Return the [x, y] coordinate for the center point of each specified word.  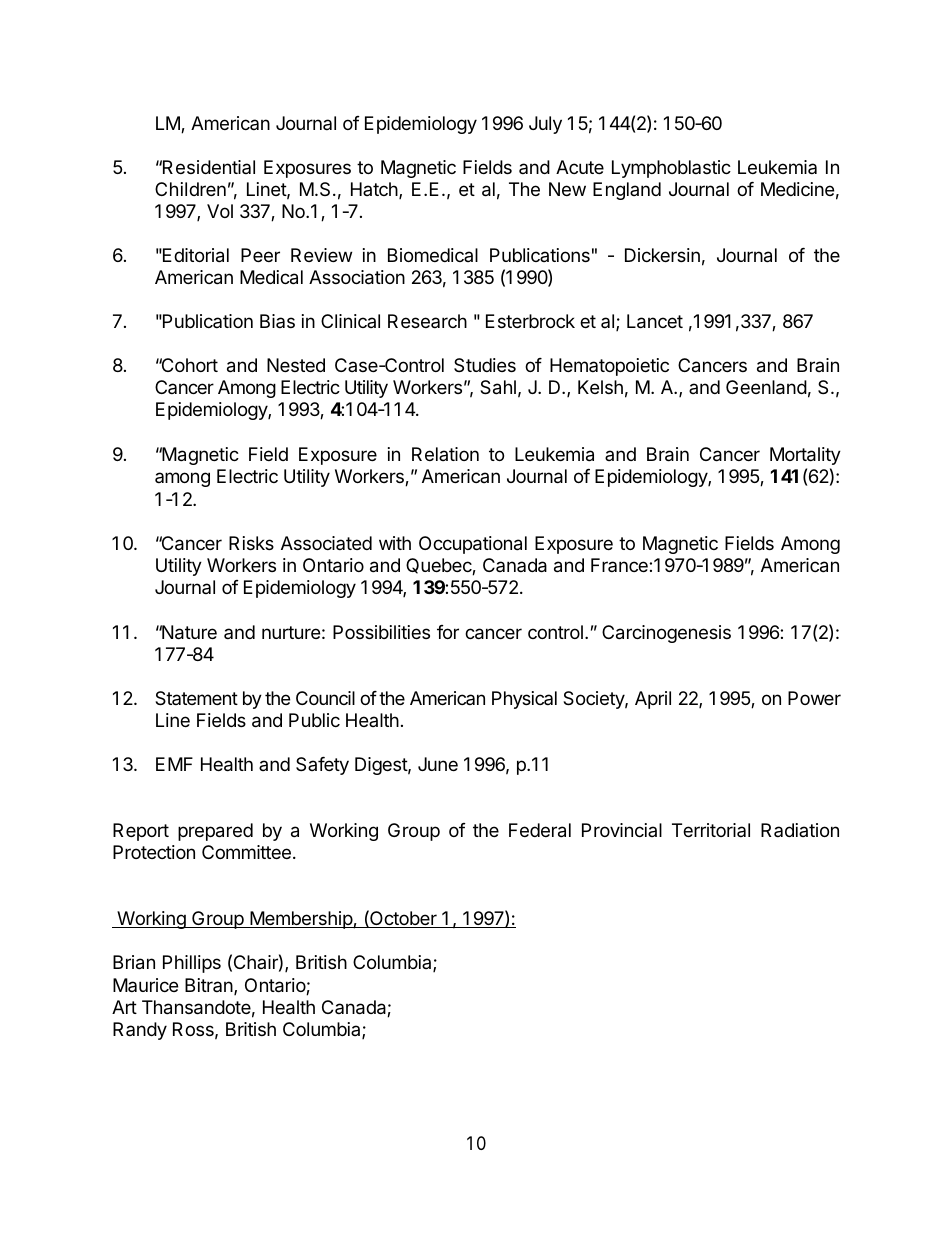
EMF [174, 764]
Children [190, 189]
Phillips [192, 964]
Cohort [188, 365]
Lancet [655, 321]
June [438, 764]
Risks [251, 543]
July [545, 125]
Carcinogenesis [666, 634]
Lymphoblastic [671, 169]
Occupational [473, 545]
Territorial [711, 830]
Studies [485, 365]
